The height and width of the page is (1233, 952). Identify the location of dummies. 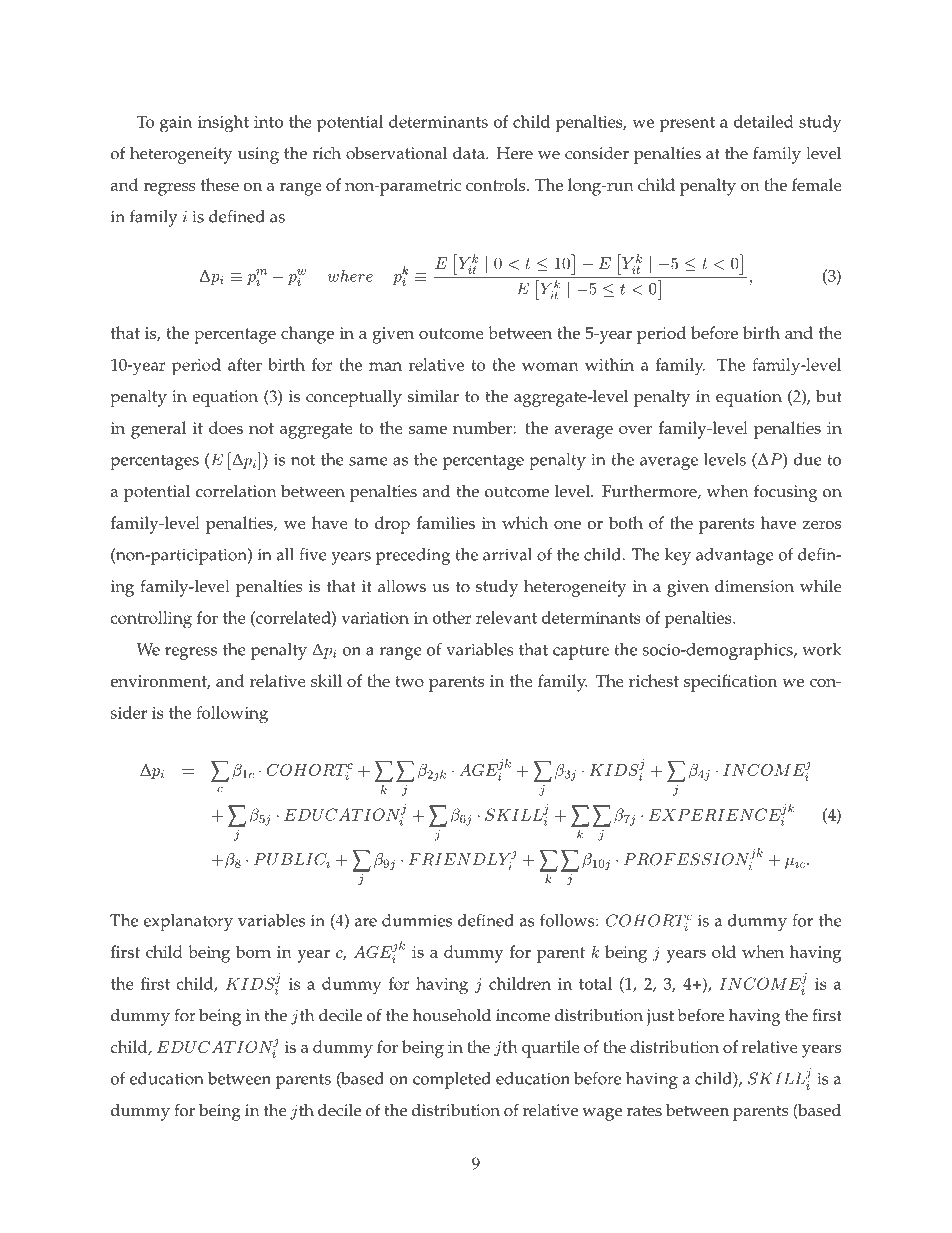
(417, 920).
